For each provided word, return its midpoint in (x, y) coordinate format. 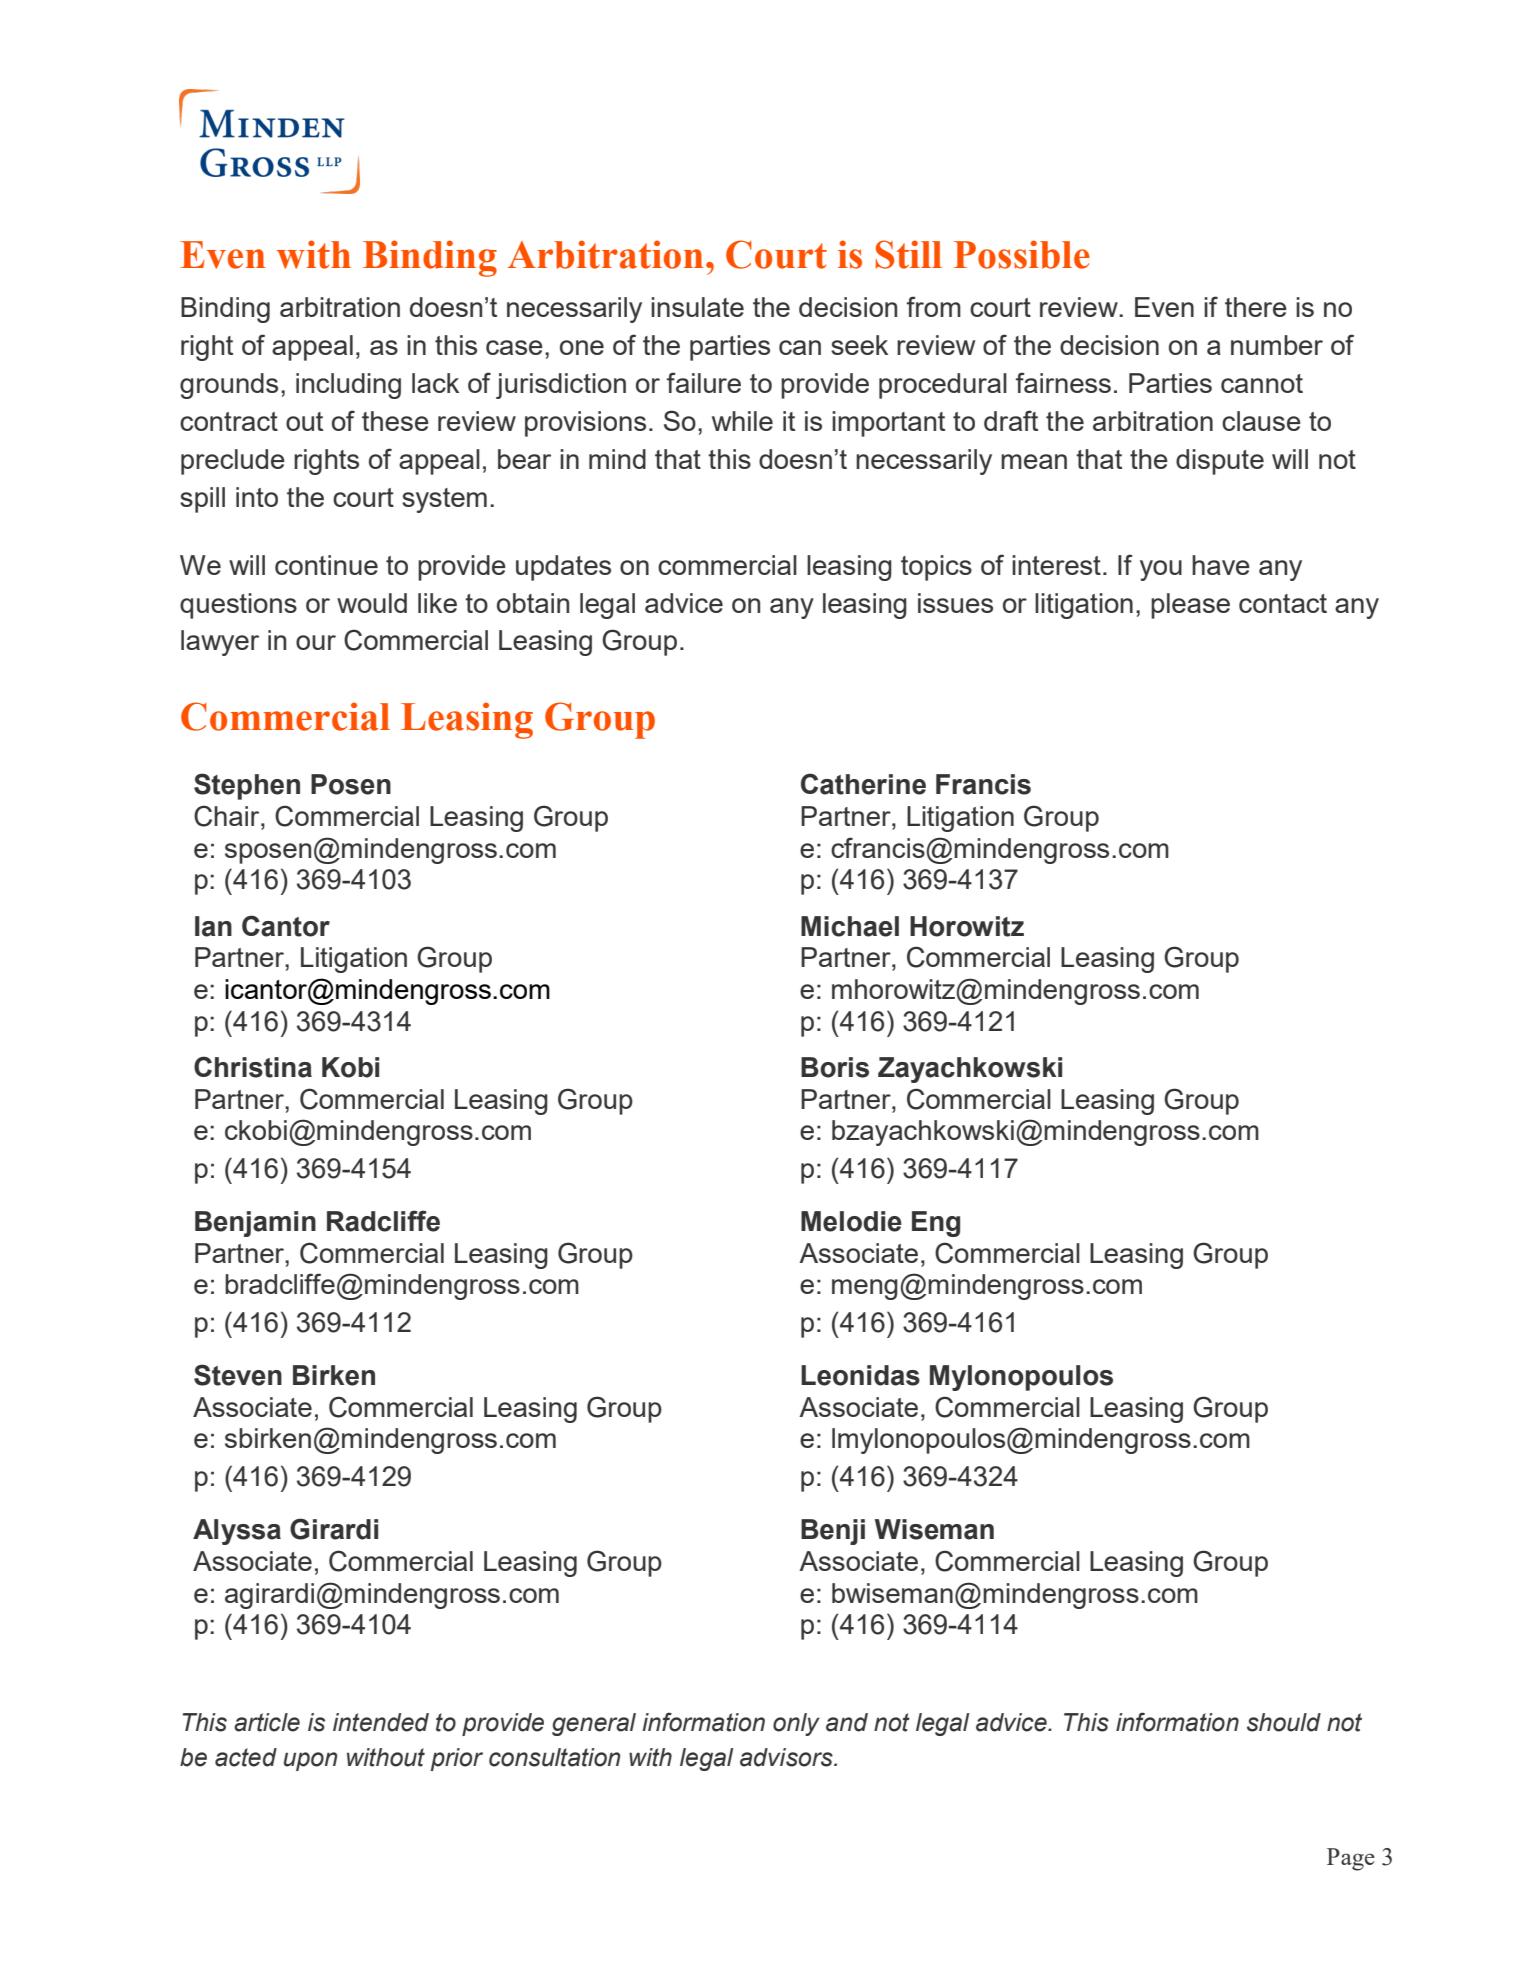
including (348, 386)
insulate (697, 307)
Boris (835, 1067)
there (1256, 307)
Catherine (863, 784)
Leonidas (860, 1375)
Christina (253, 1067)
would (372, 603)
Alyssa (237, 1532)
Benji (833, 1532)
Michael (850, 926)
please (1190, 606)
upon (310, 1761)
